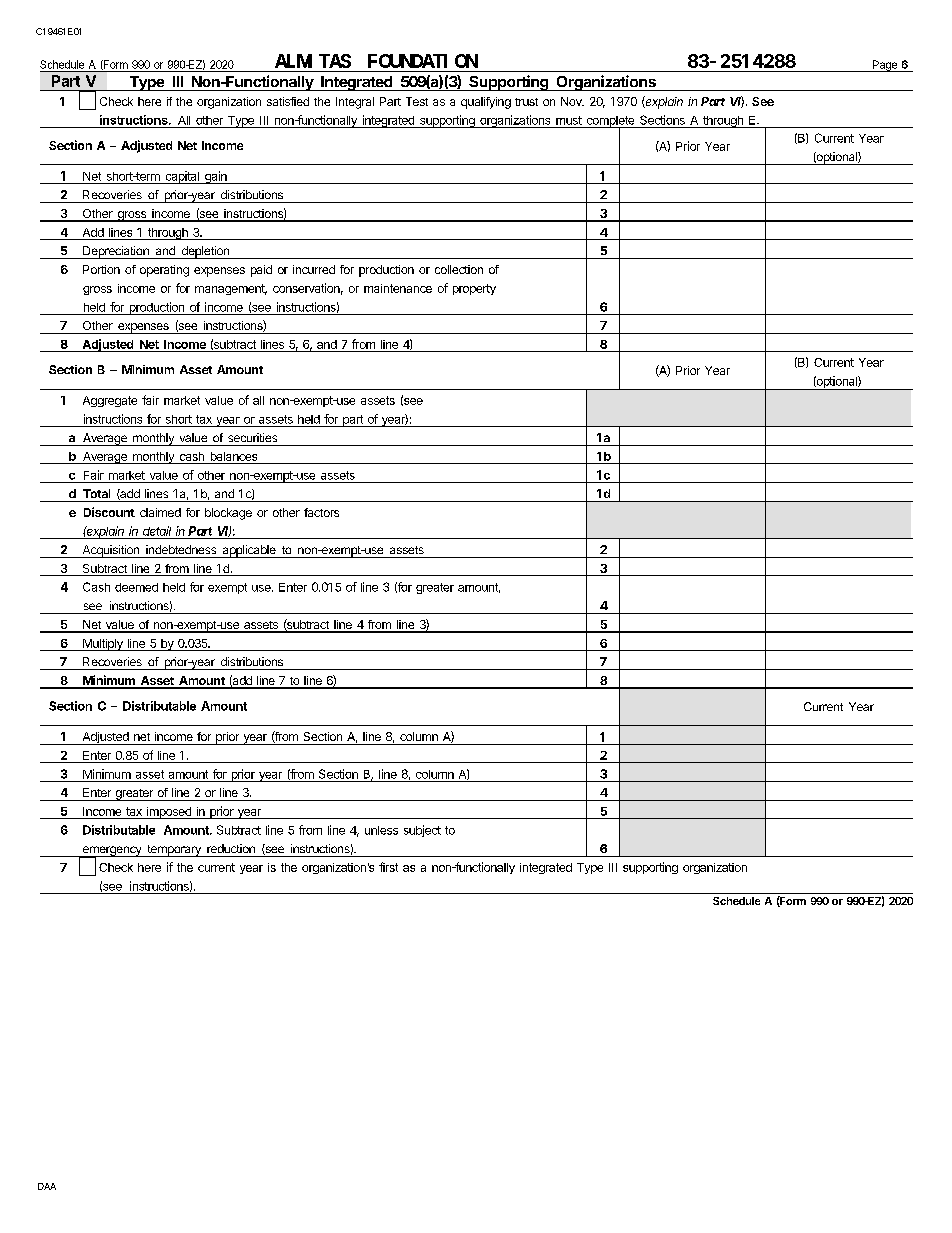 The height and width of the page is (1233, 952). What do you see at coordinates (47, 1186) in the page?
I see `DAA` at bounding box center [47, 1186].
